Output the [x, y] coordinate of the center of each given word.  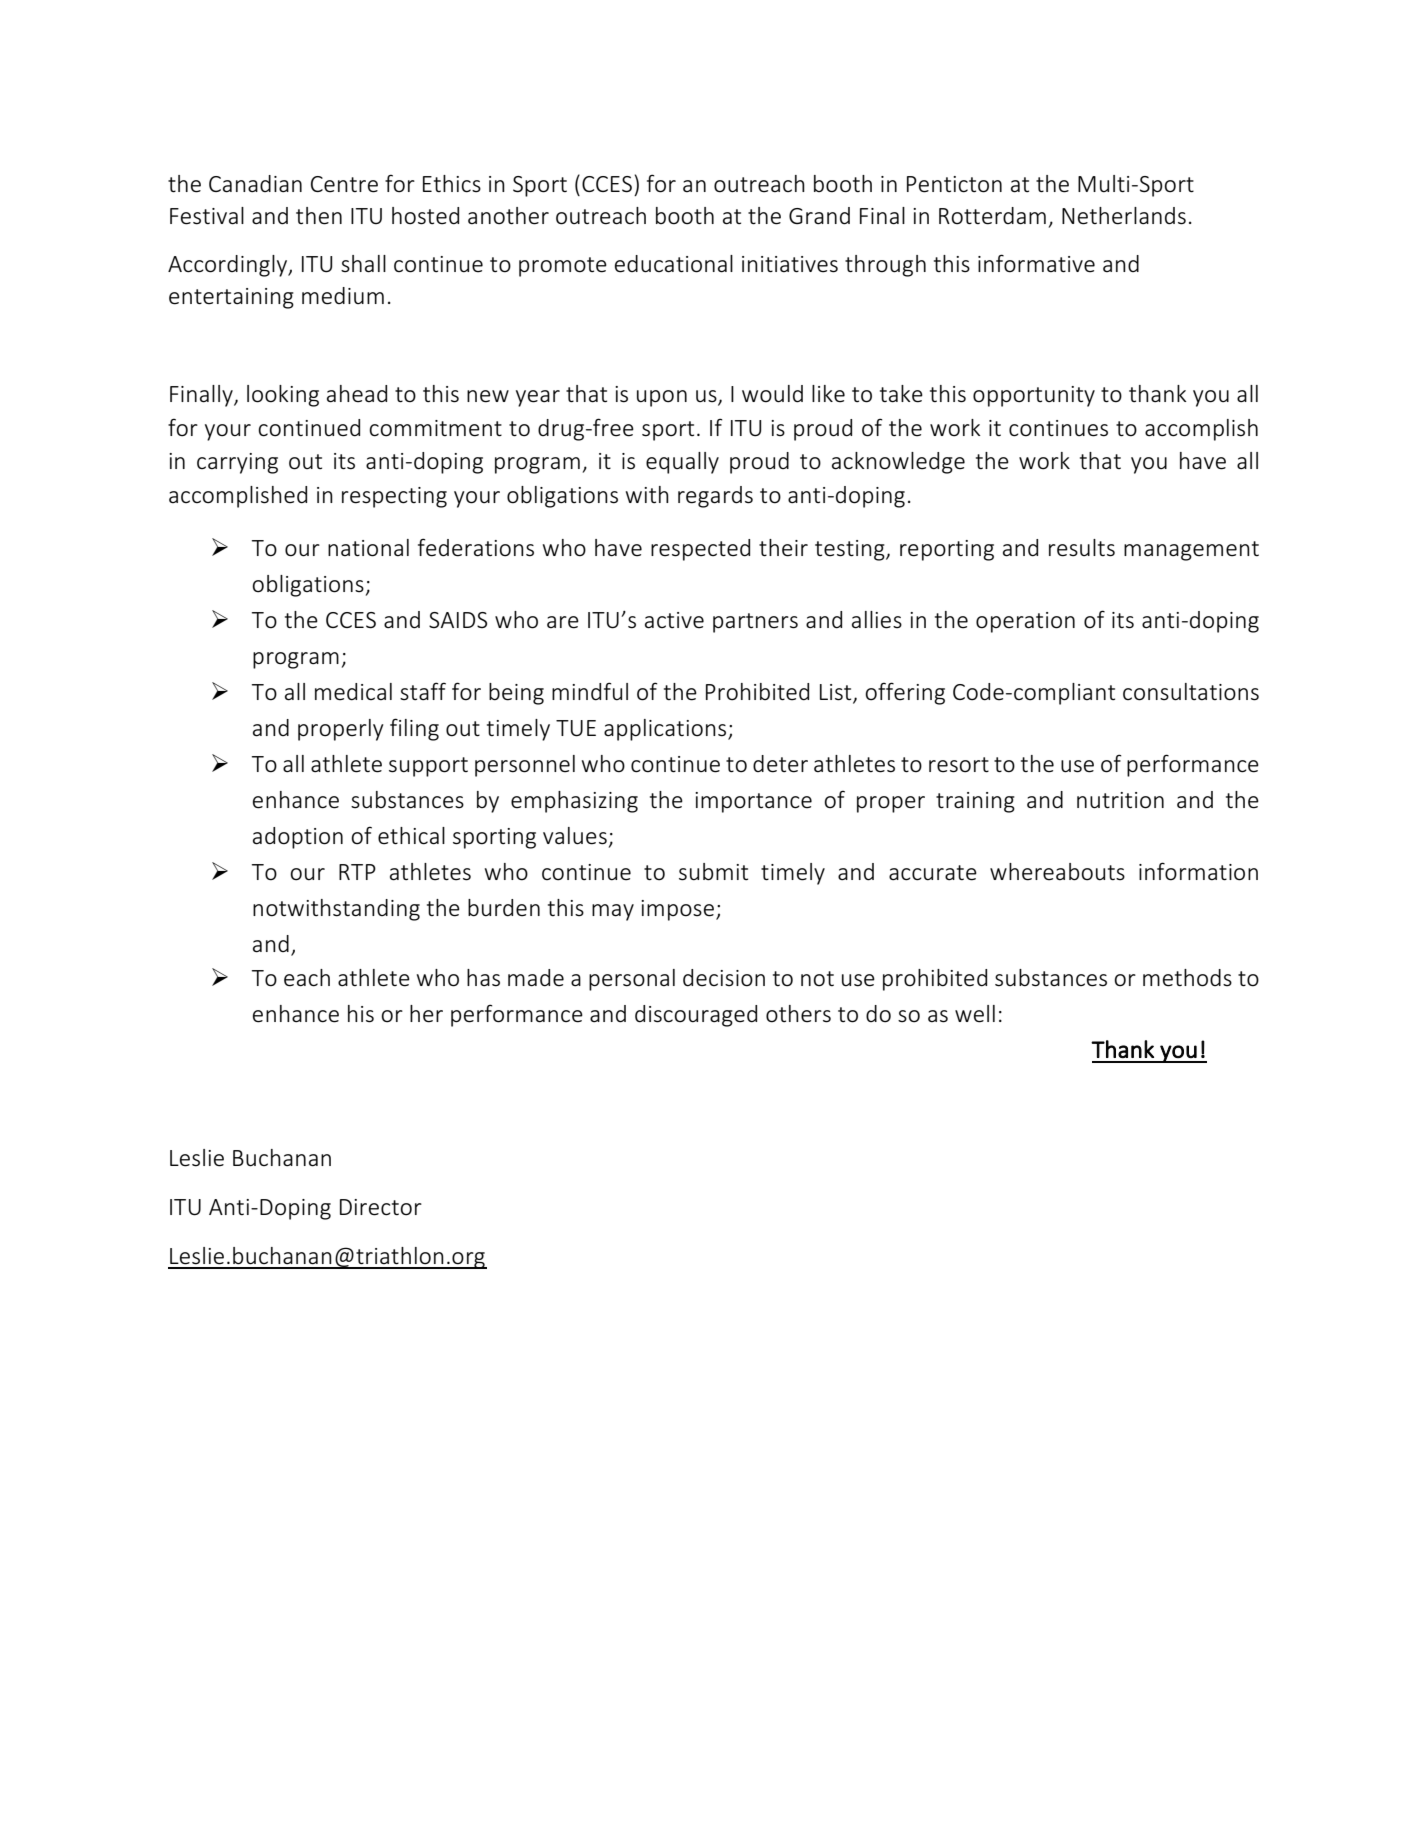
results [1082, 548]
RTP [357, 872]
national [368, 548]
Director [381, 1207]
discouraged [696, 1016]
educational [674, 264]
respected [700, 550]
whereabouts [1057, 872]
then [319, 216]
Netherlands [1124, 216]
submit [713, 872]
